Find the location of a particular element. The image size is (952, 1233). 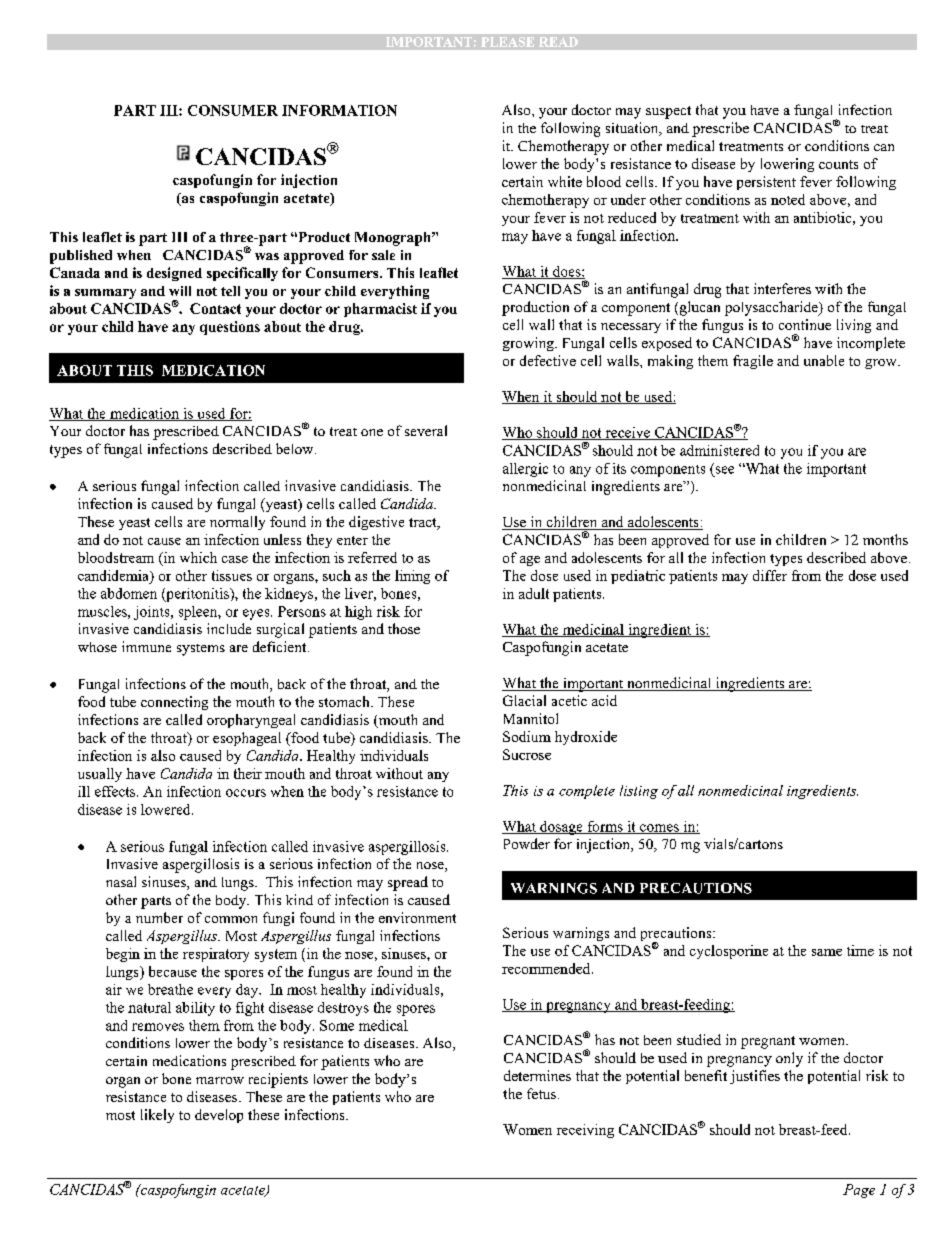

Powder is located at coordinates (527, 843).
